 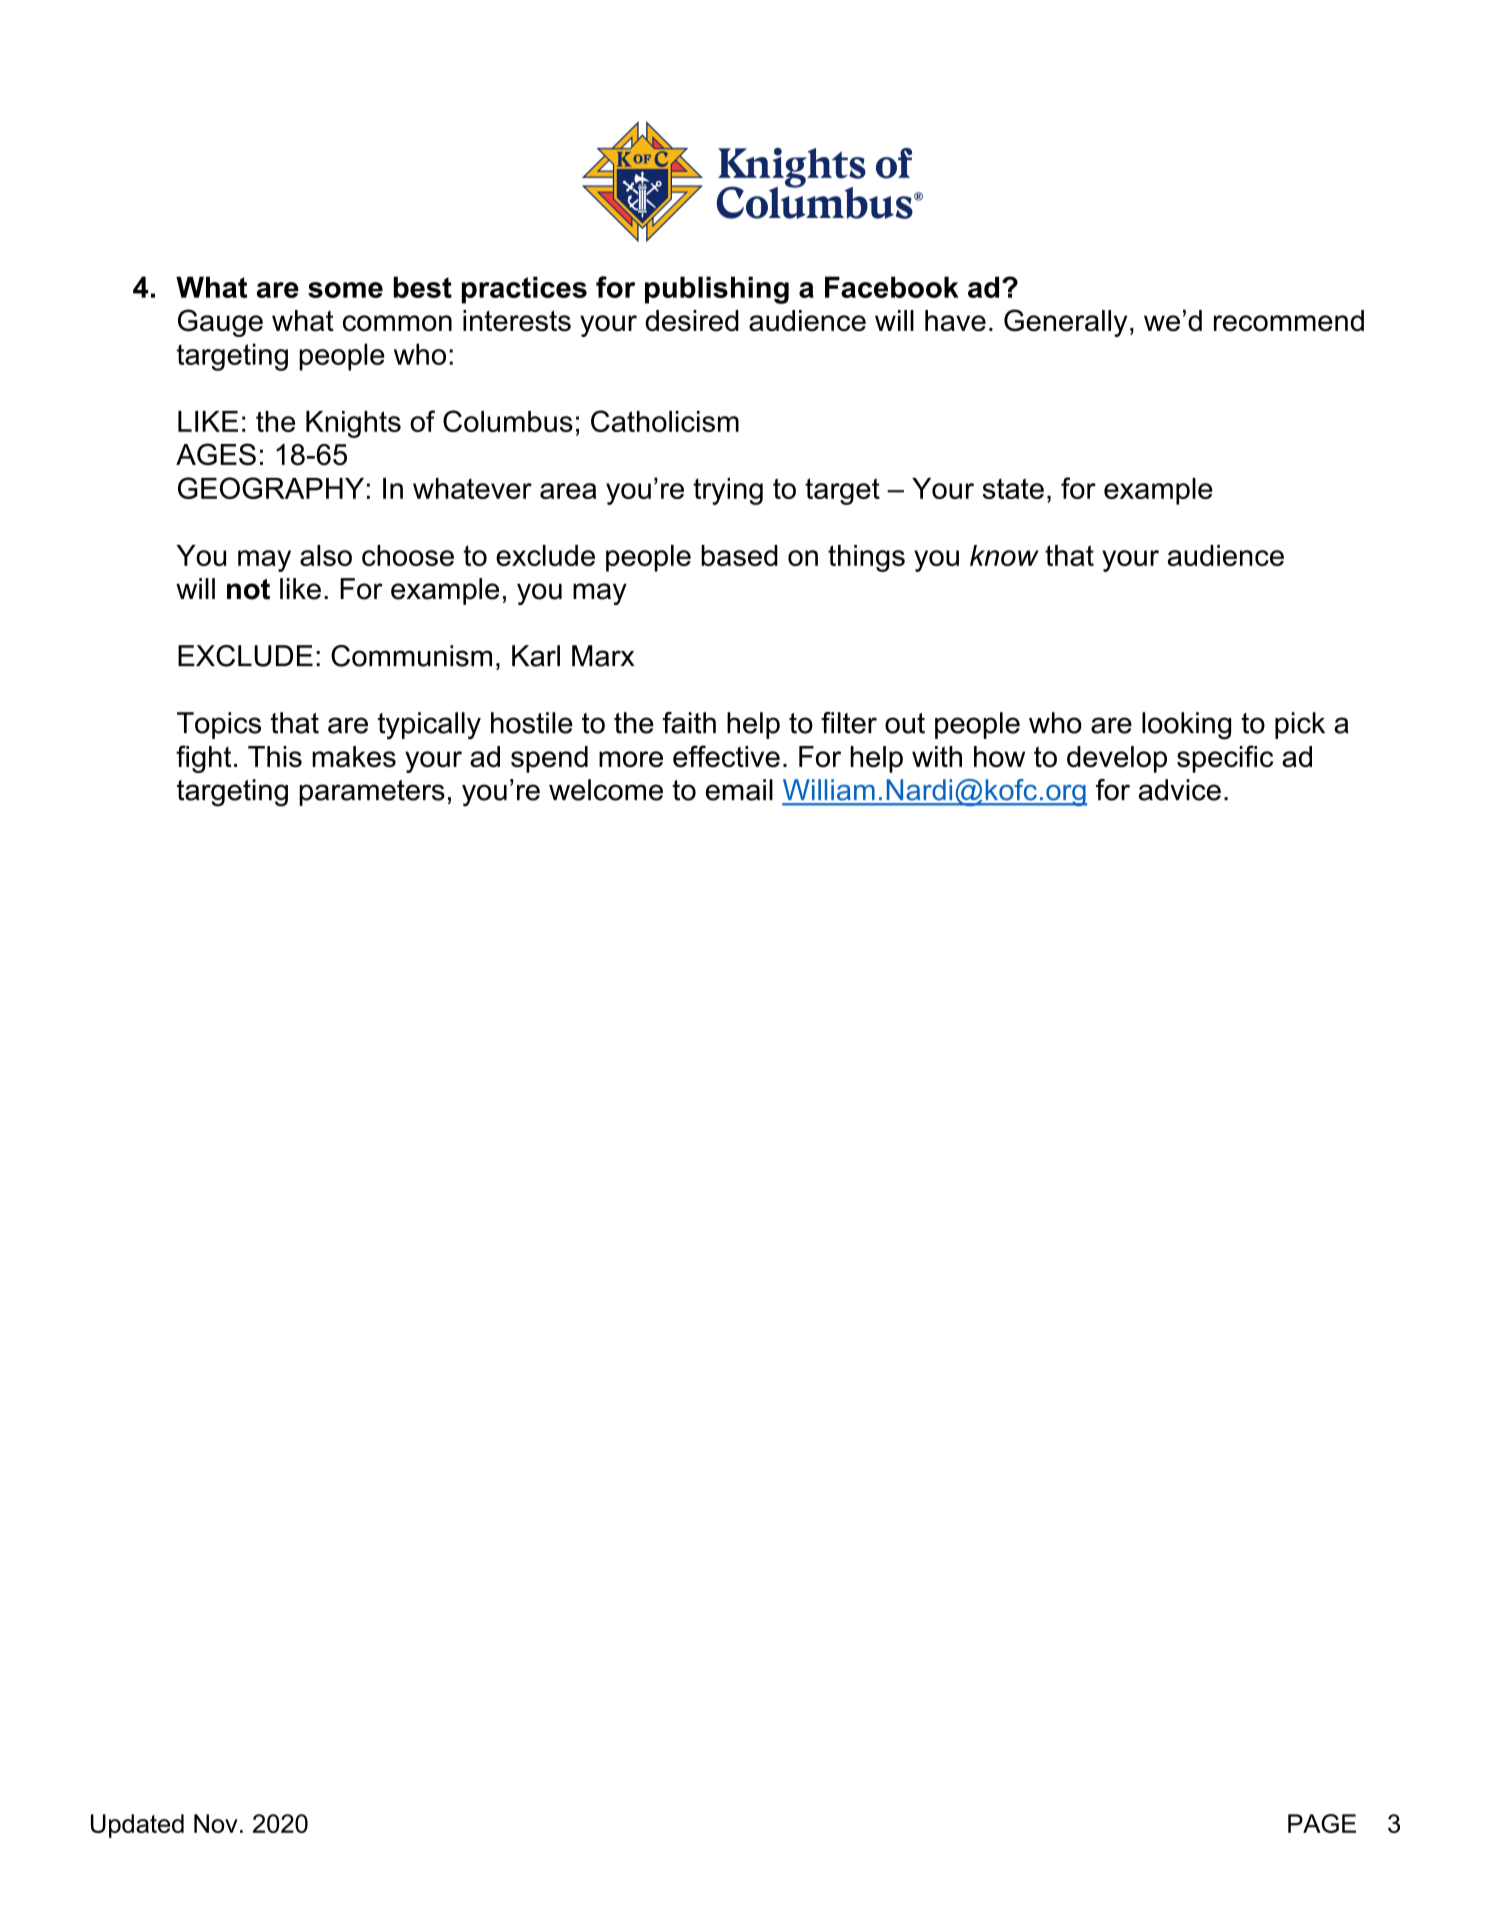 I want to click on Nov, so click(x=216, y=1823).
